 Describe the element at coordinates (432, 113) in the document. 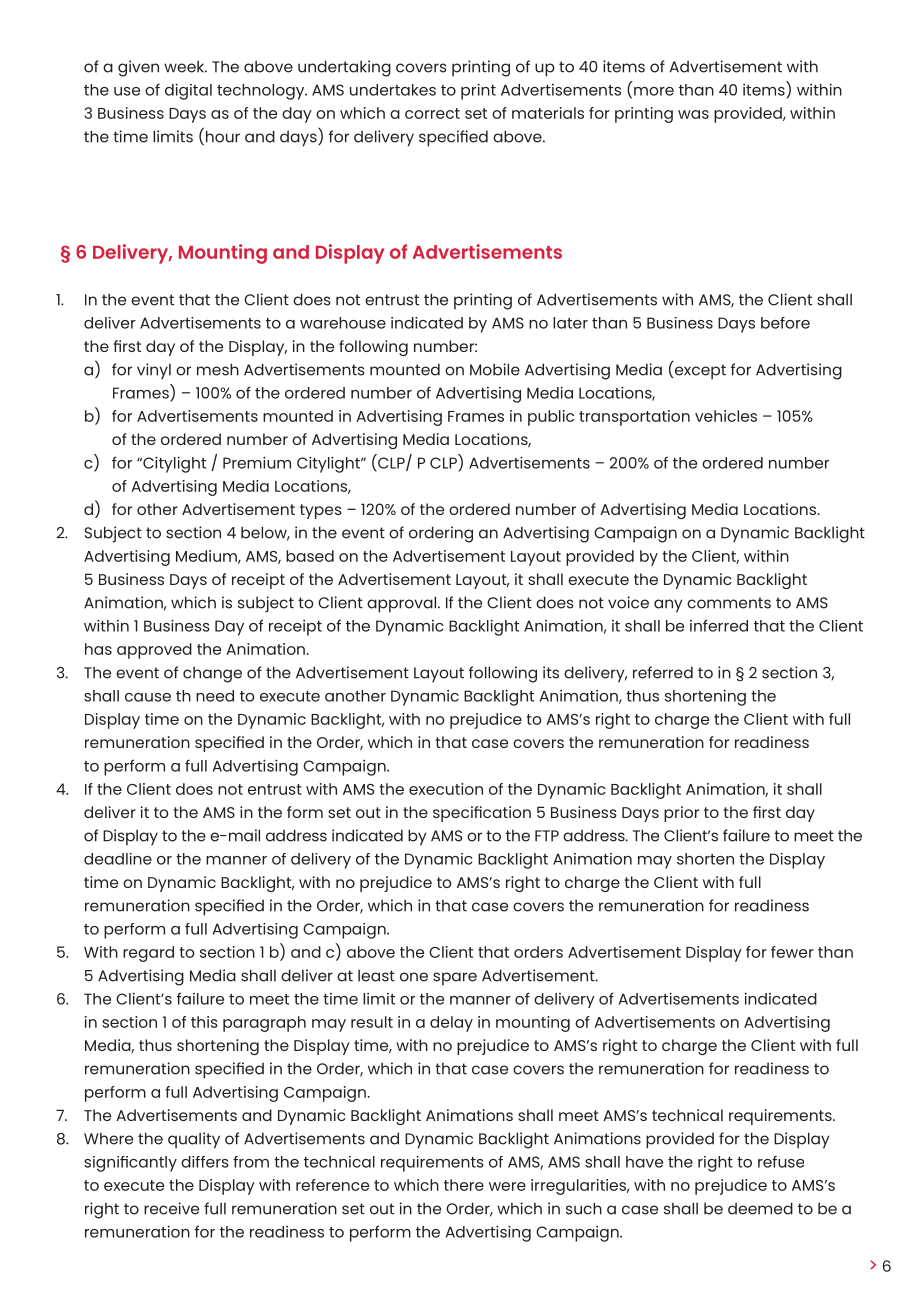

I see `correct` at that location.
